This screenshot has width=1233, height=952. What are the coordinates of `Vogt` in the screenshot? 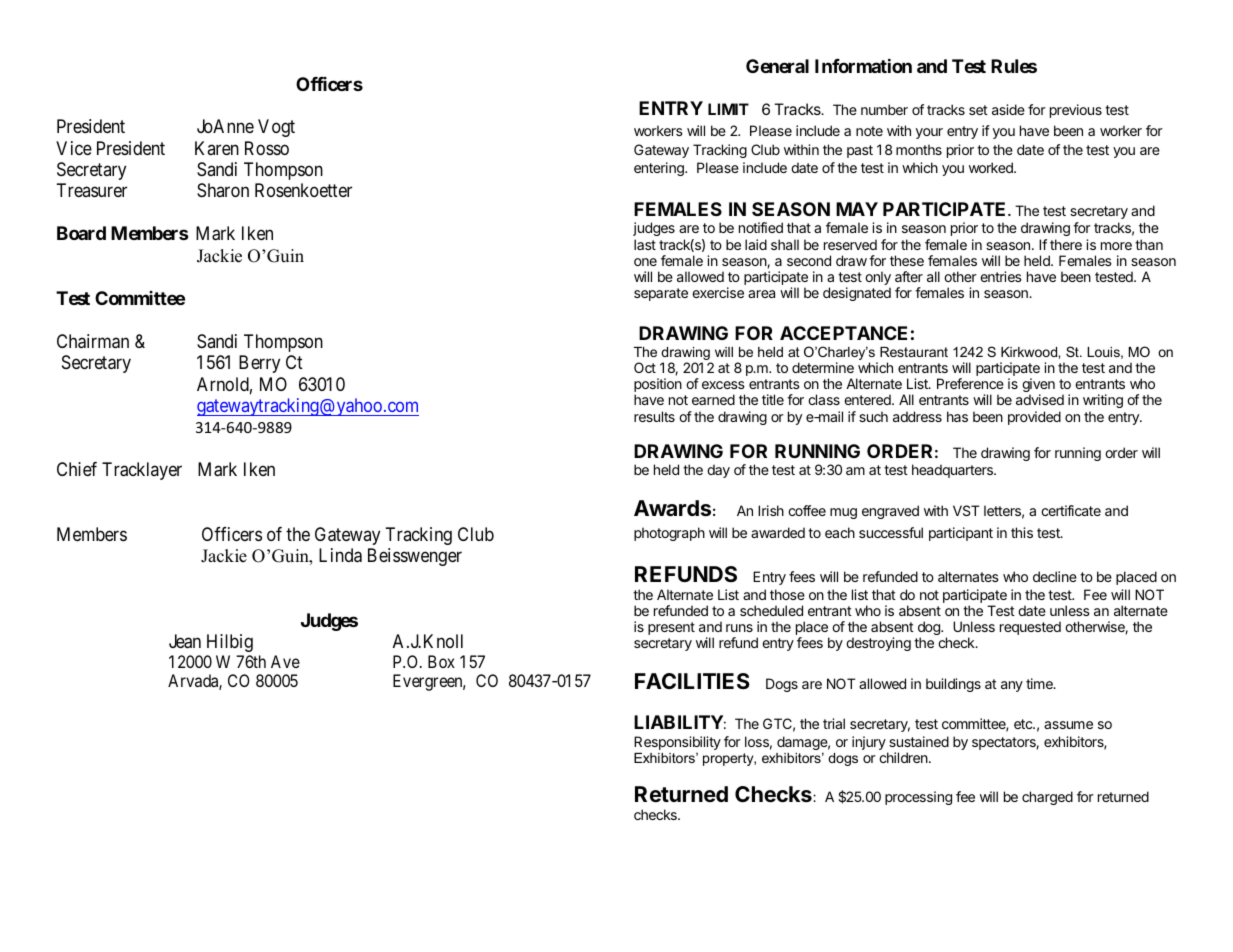 It's located at (276, 128).
